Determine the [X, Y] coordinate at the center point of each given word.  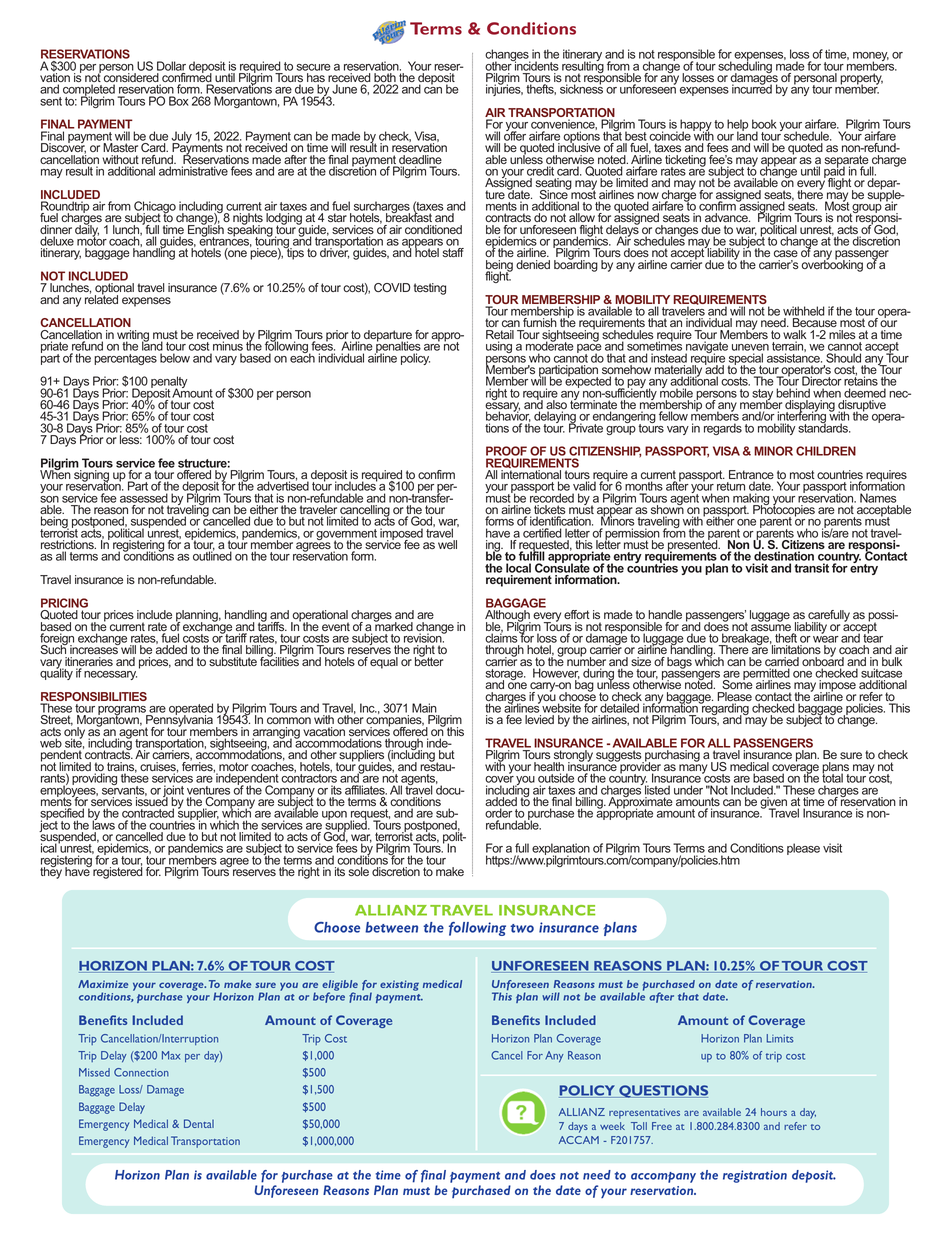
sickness [581, 88]
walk [795, 336]
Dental [199, 1123]
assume [772, 629]
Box [179, 101]
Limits [780, 1038]
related [101, 298]
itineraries [88, 663]
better [429, 660]
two [522, 928]
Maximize [103, 984]
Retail [500, 336]
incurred [752, 88]
